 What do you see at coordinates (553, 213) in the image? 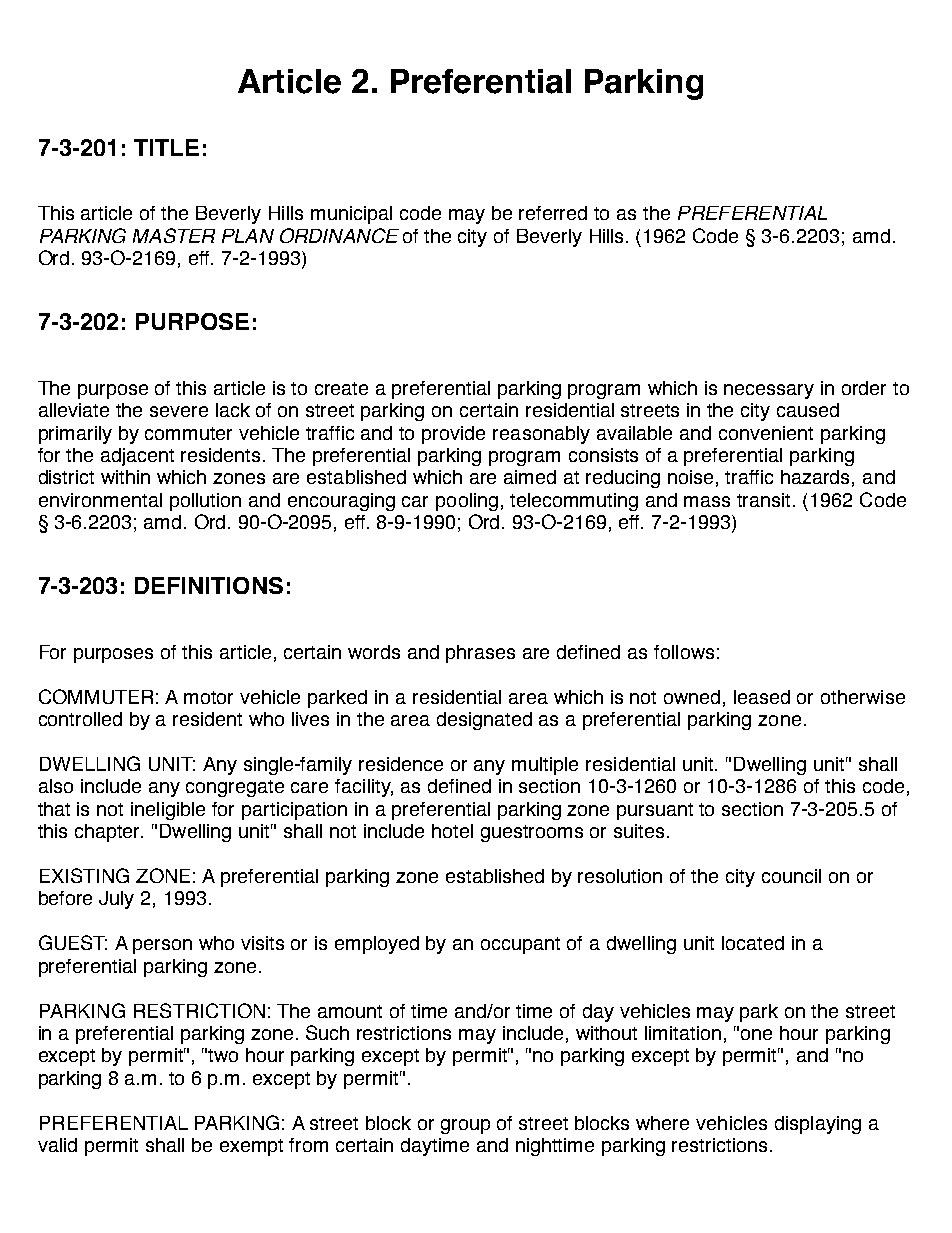
I see `referred` at bounding box center [553, 213].
